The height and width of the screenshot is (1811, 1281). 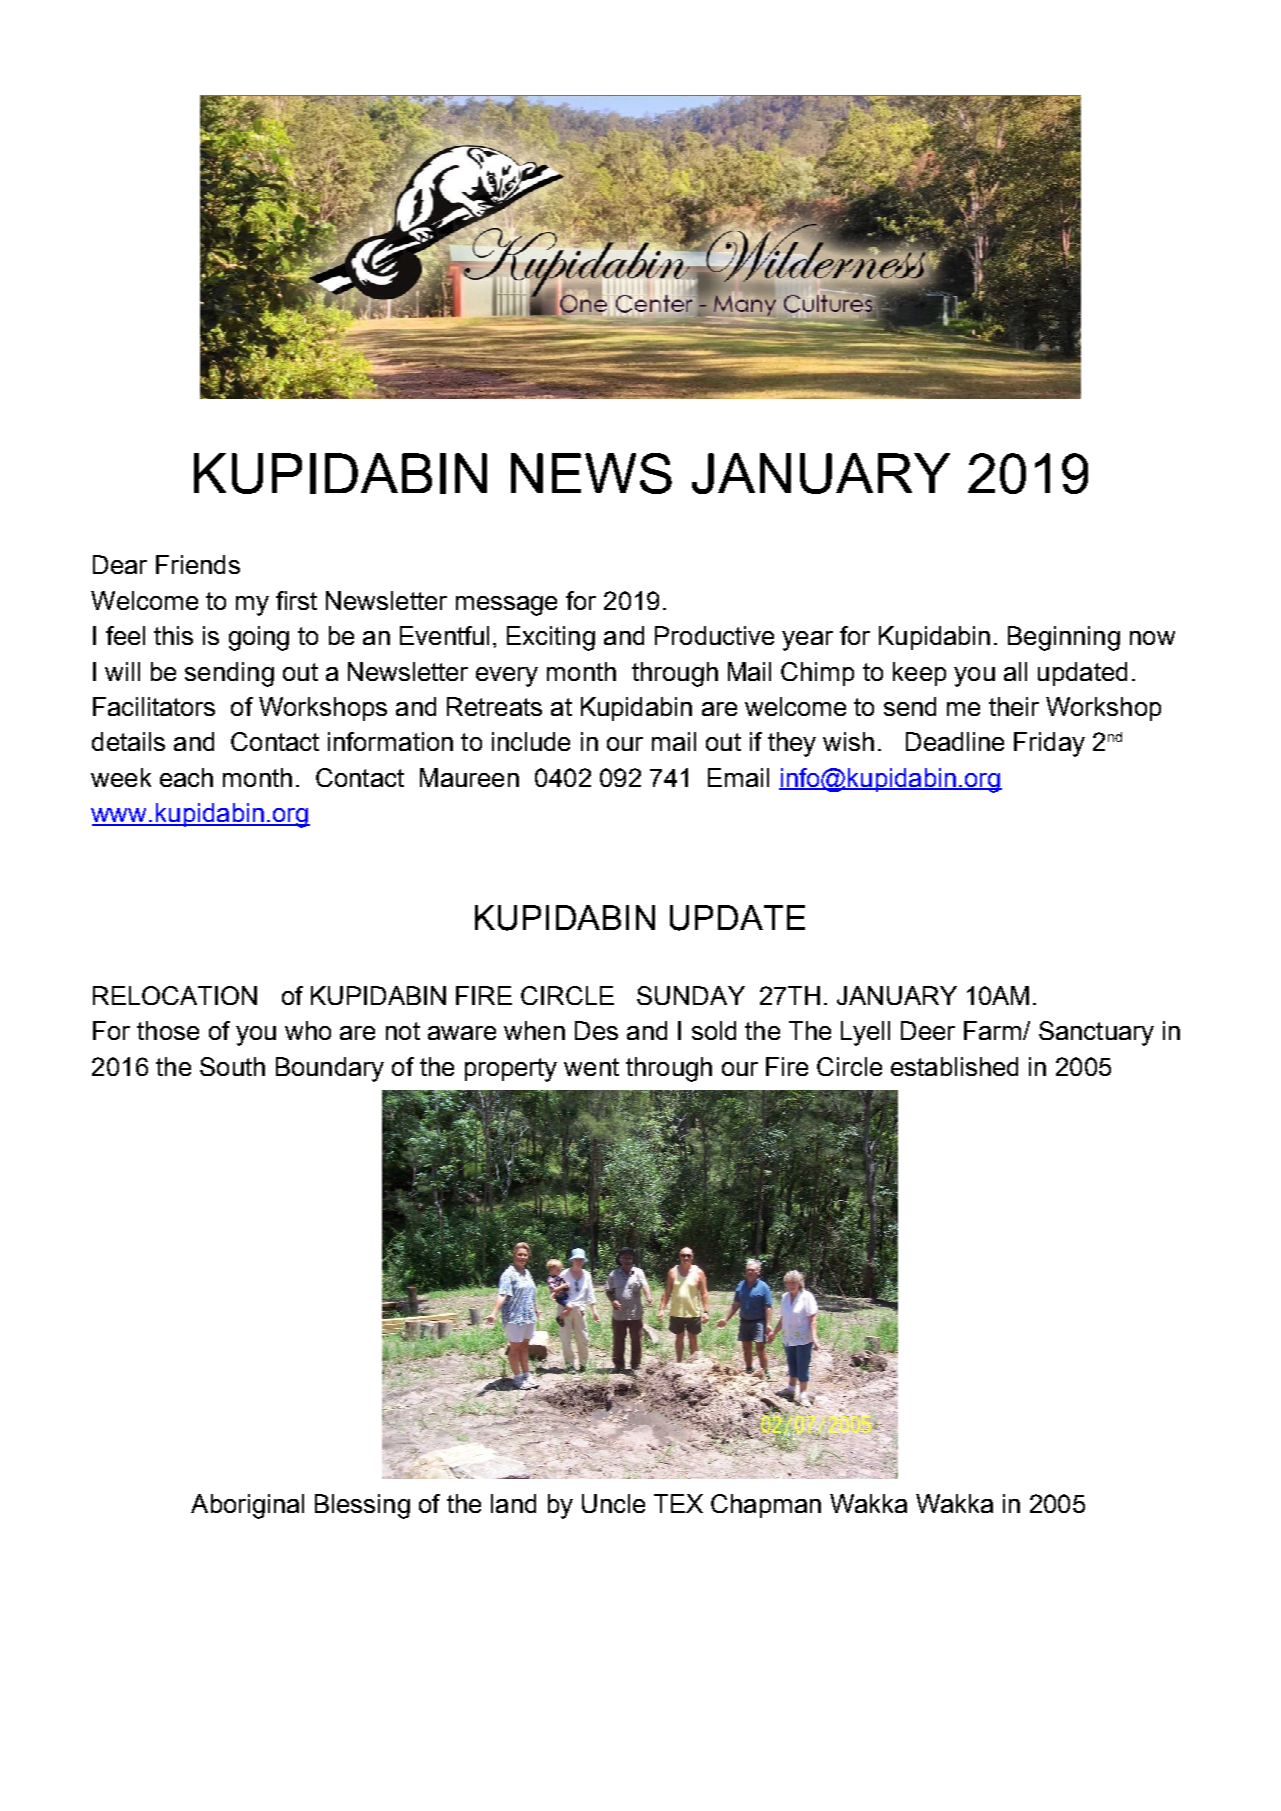 I want to click on Maureen, so click(x=469, y=777).
